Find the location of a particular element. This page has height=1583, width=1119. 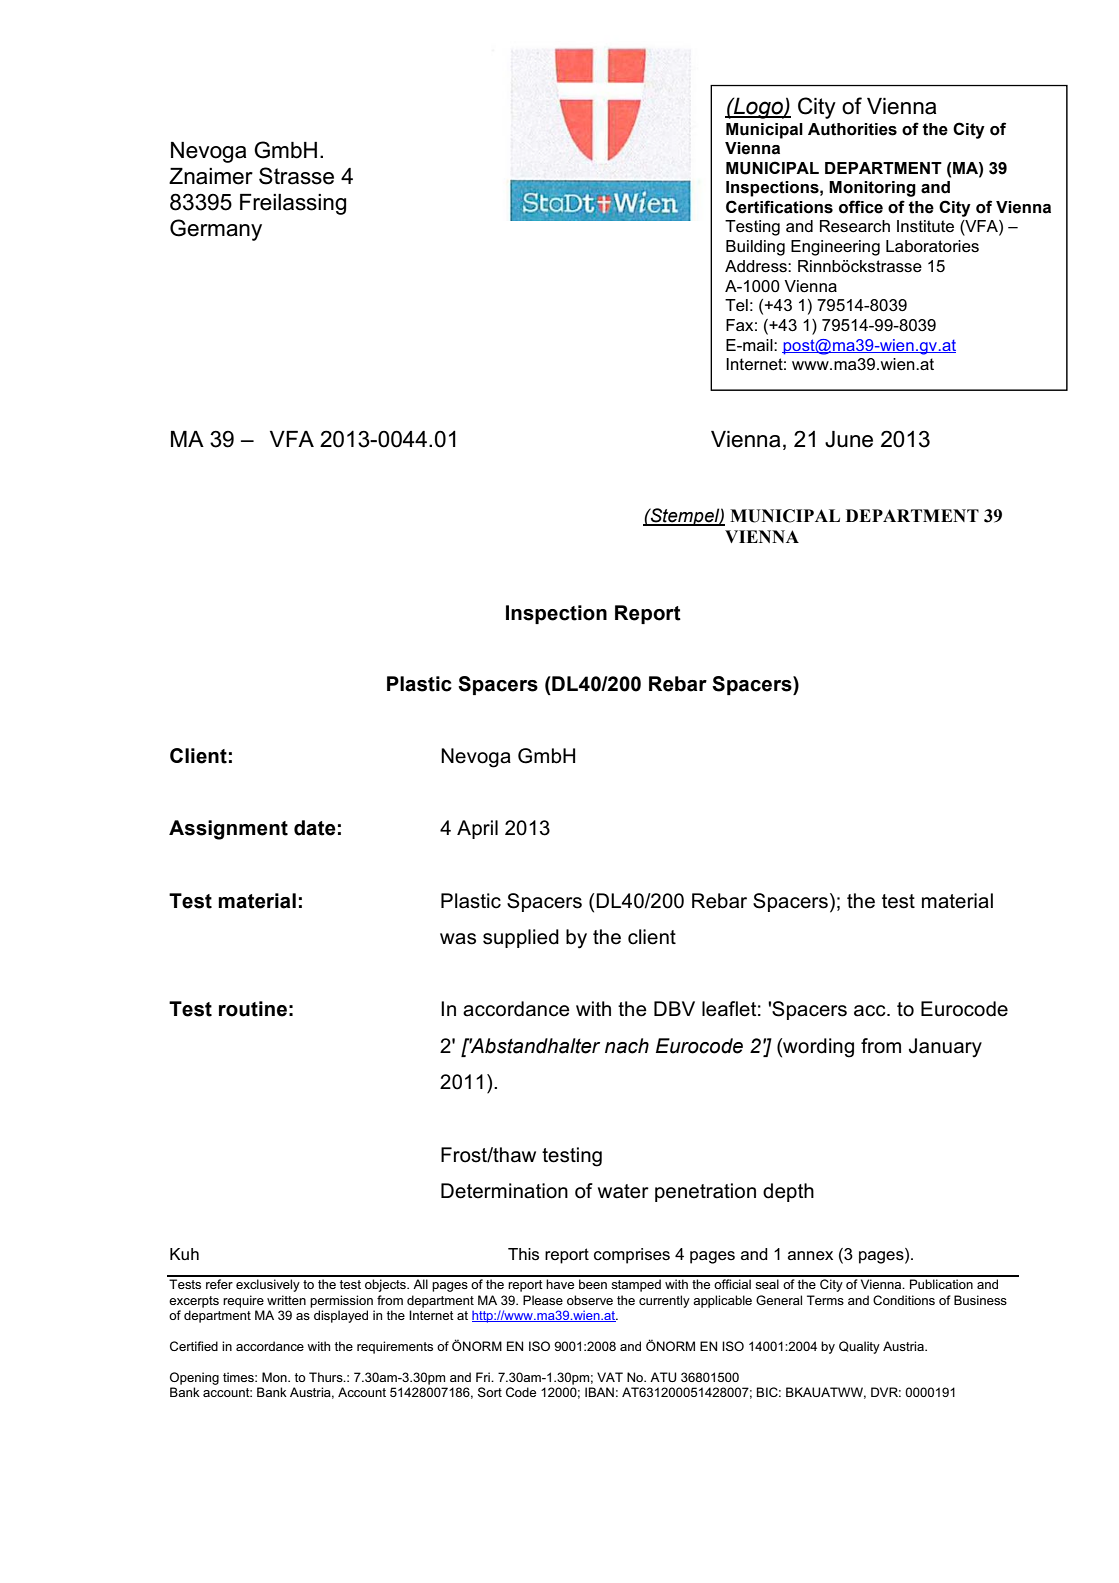

Monitoring is located at coordinates (872, 189).
